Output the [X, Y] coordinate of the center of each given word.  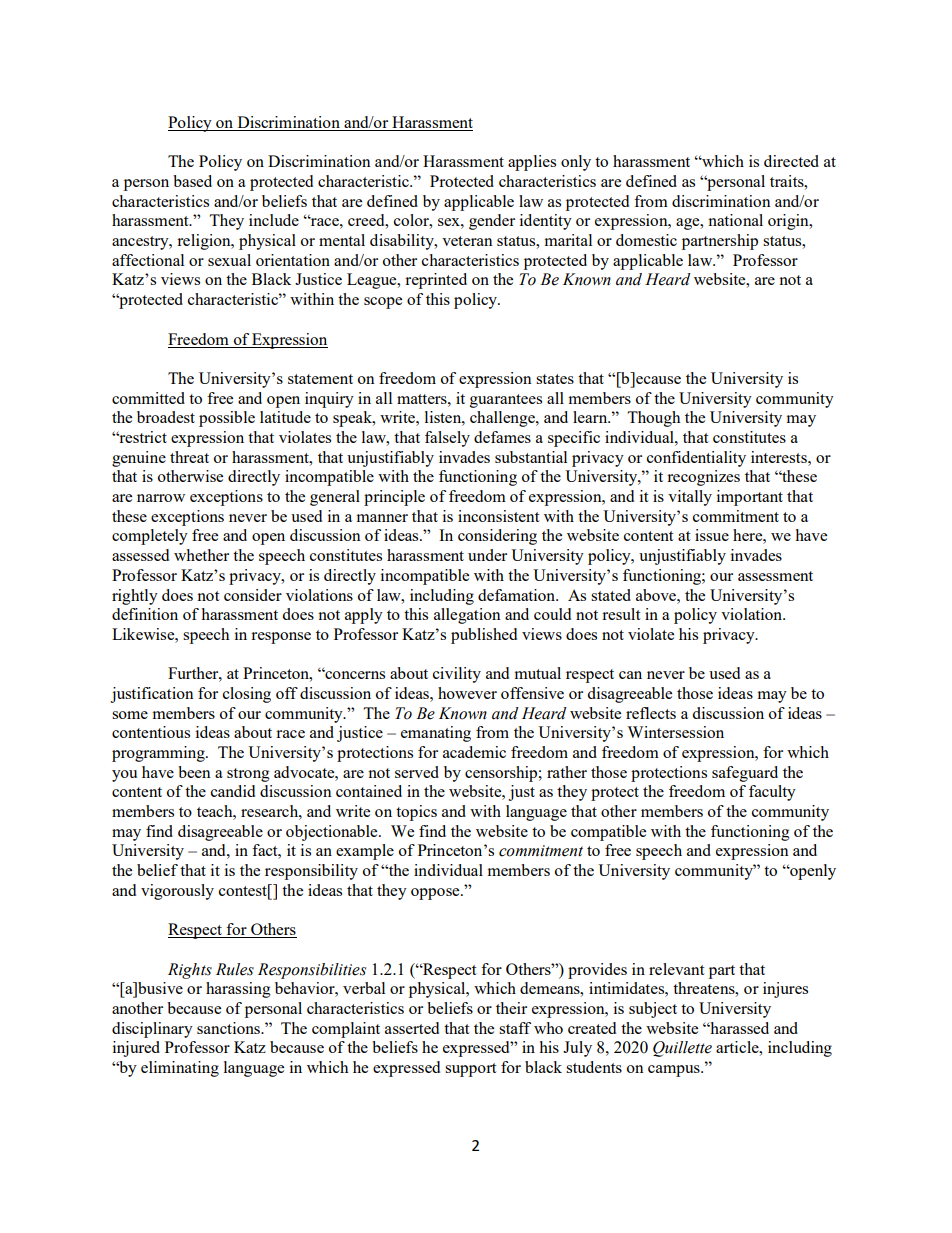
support [470, 1070]
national [735, 220]
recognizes [703, 478]
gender [492, 222]
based [192, 181]
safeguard [745, 774]
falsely [447, 439]
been [194, 772]
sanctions [229, 1028]
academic [474, 752]
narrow [161, 498]
